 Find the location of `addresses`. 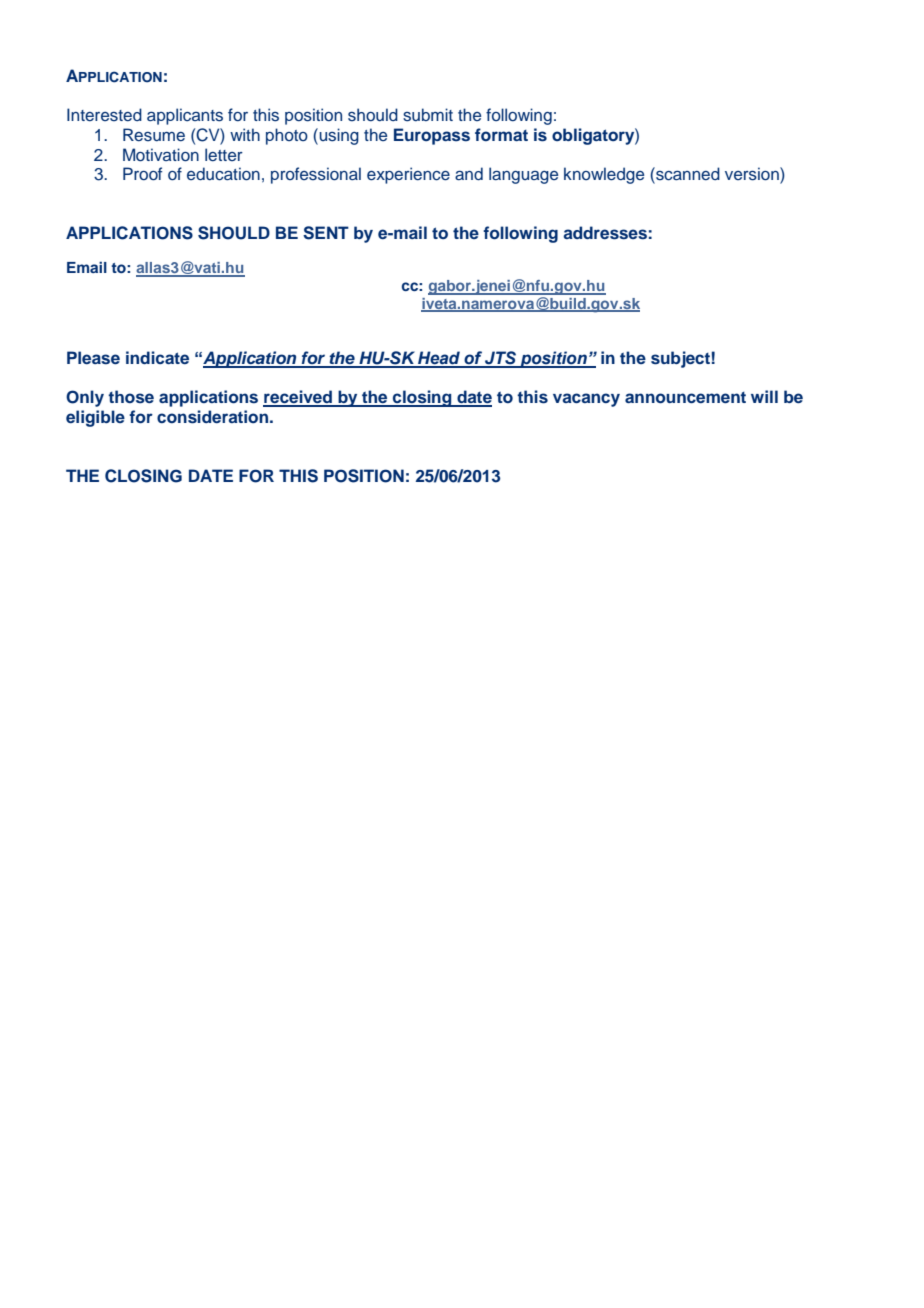

addresses is located at coordinates (605, 233).
